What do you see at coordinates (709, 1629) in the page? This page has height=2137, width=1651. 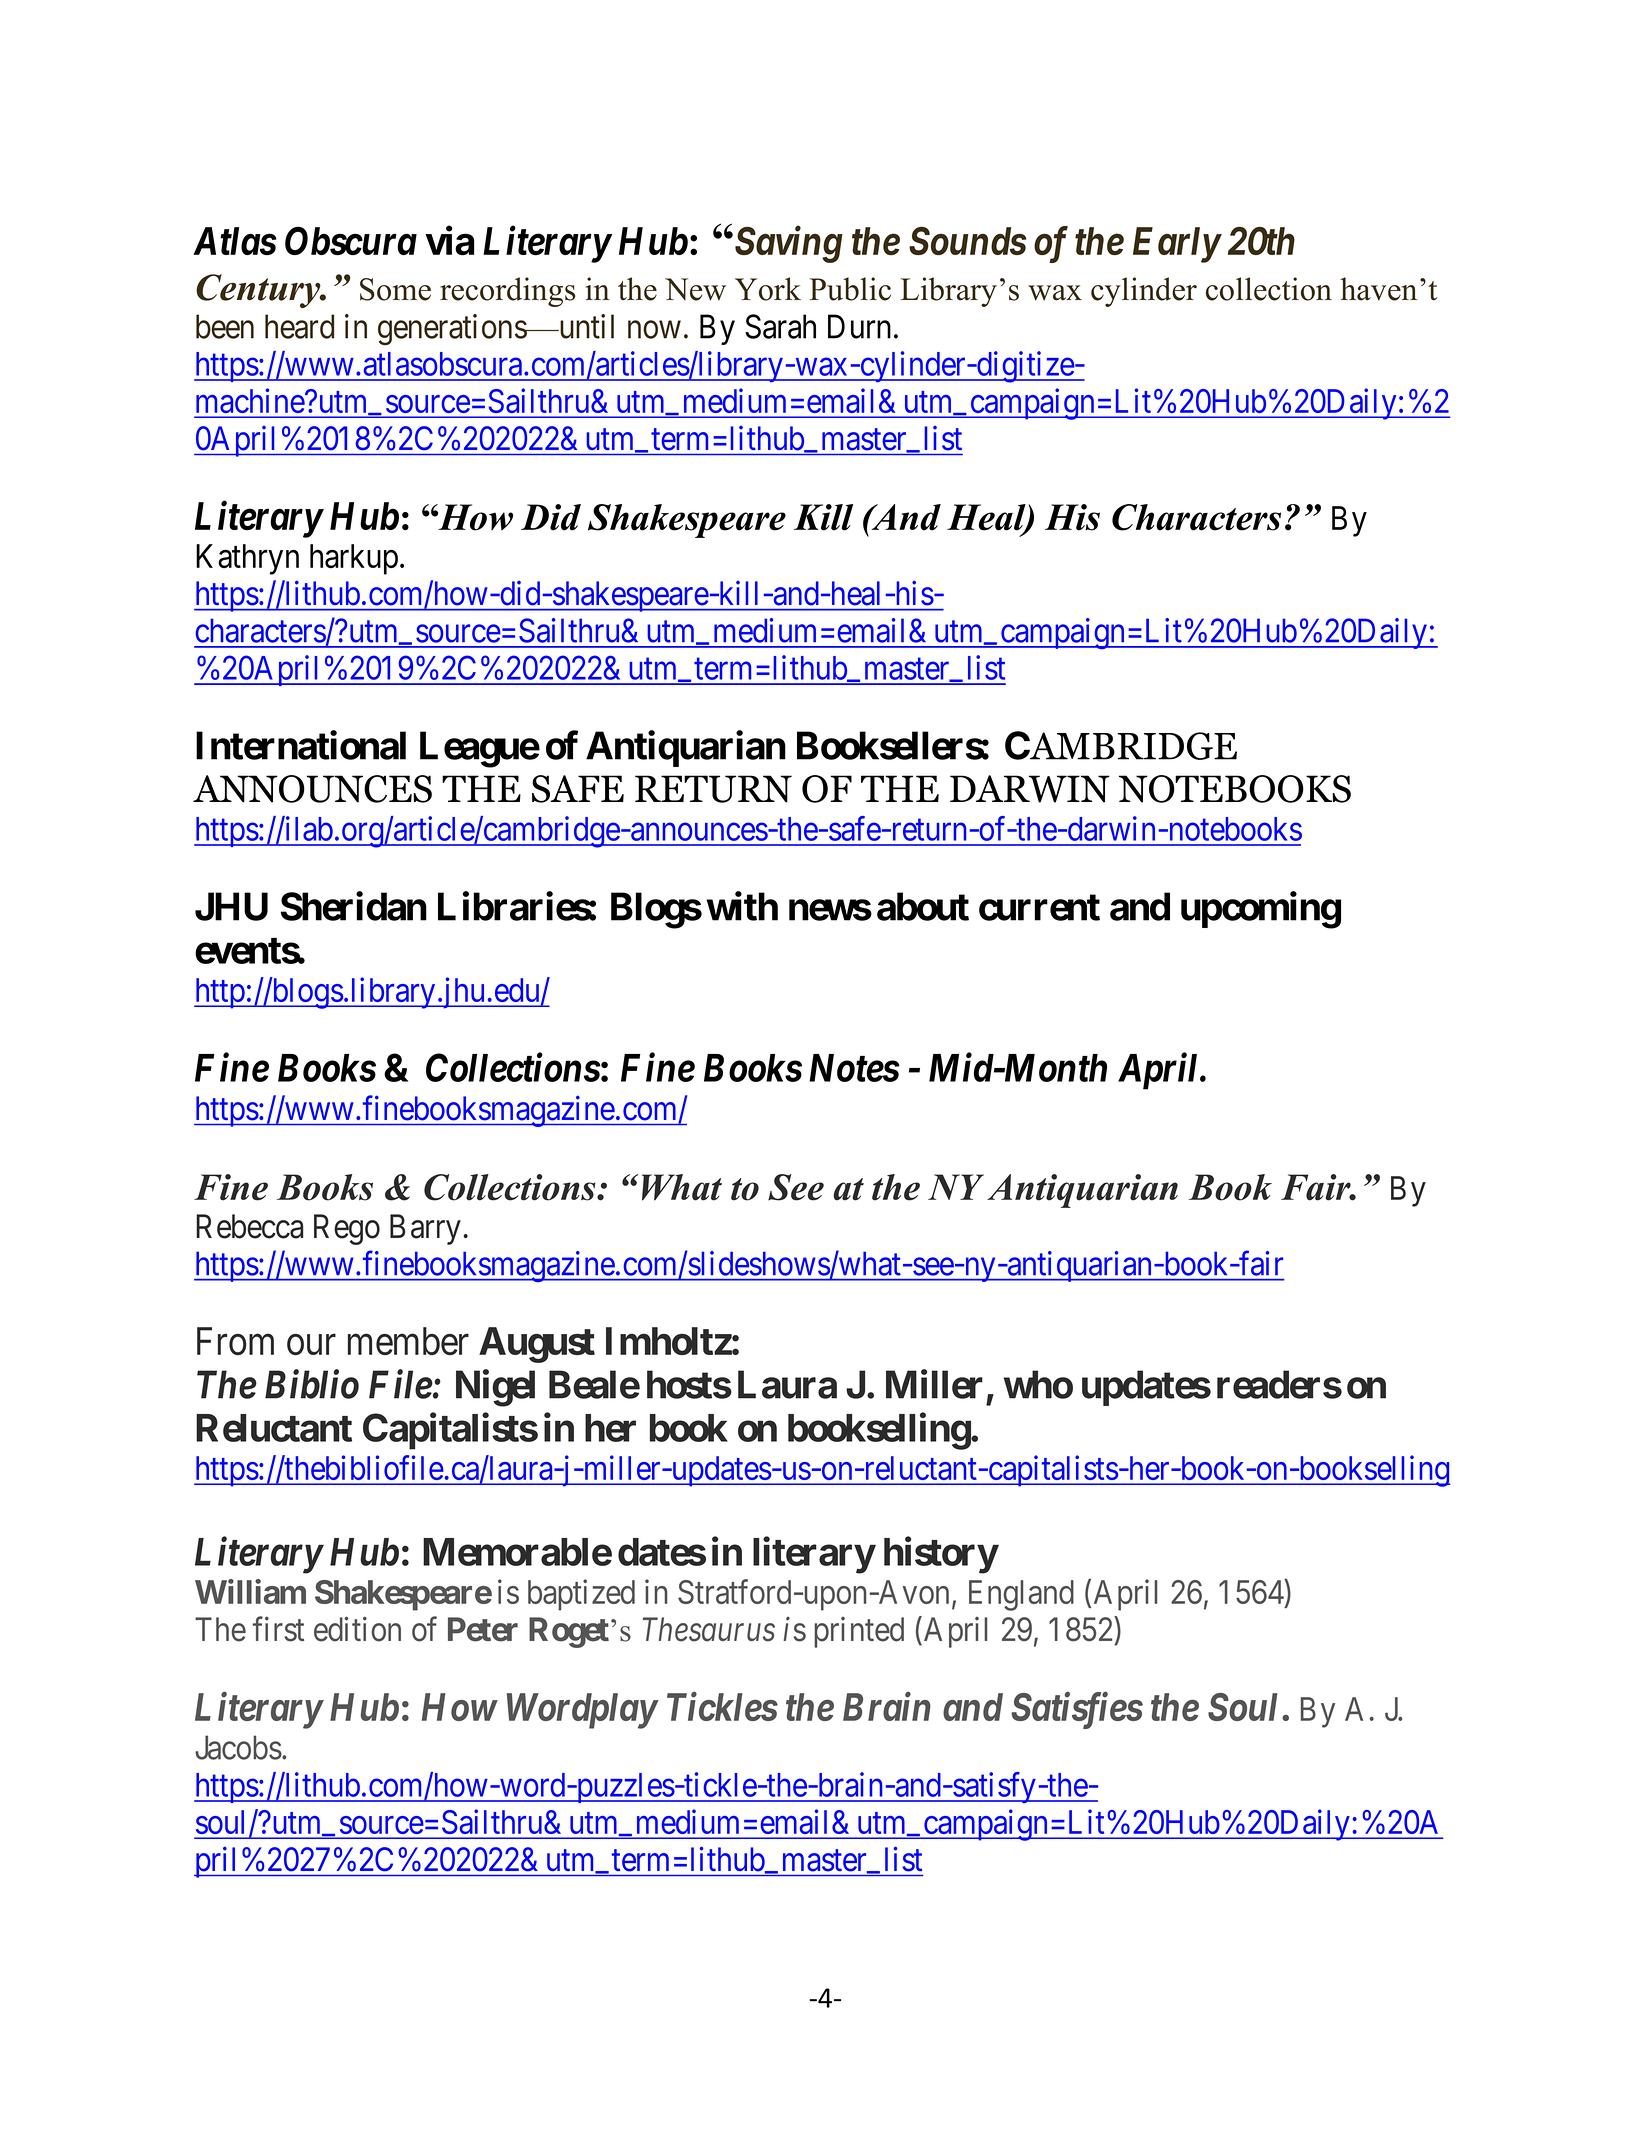 I see `Thesaurus` at bounding box center [709, 1629].
